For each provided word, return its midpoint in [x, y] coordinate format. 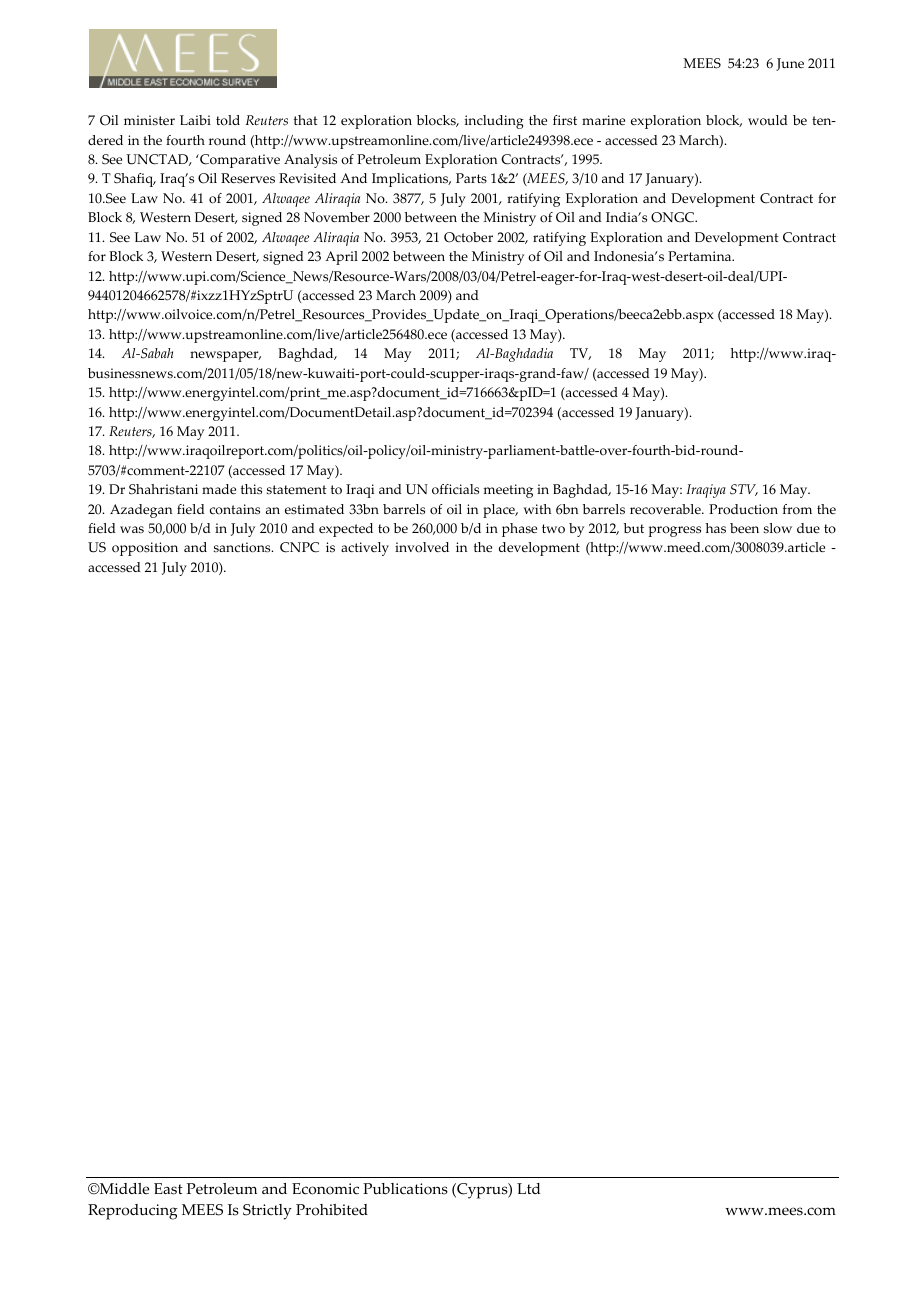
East [168, 1189]
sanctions [243, 547]
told [228, 120]
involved [422, 547]
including [494, 122]
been [744, 528]
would [768, 120]
